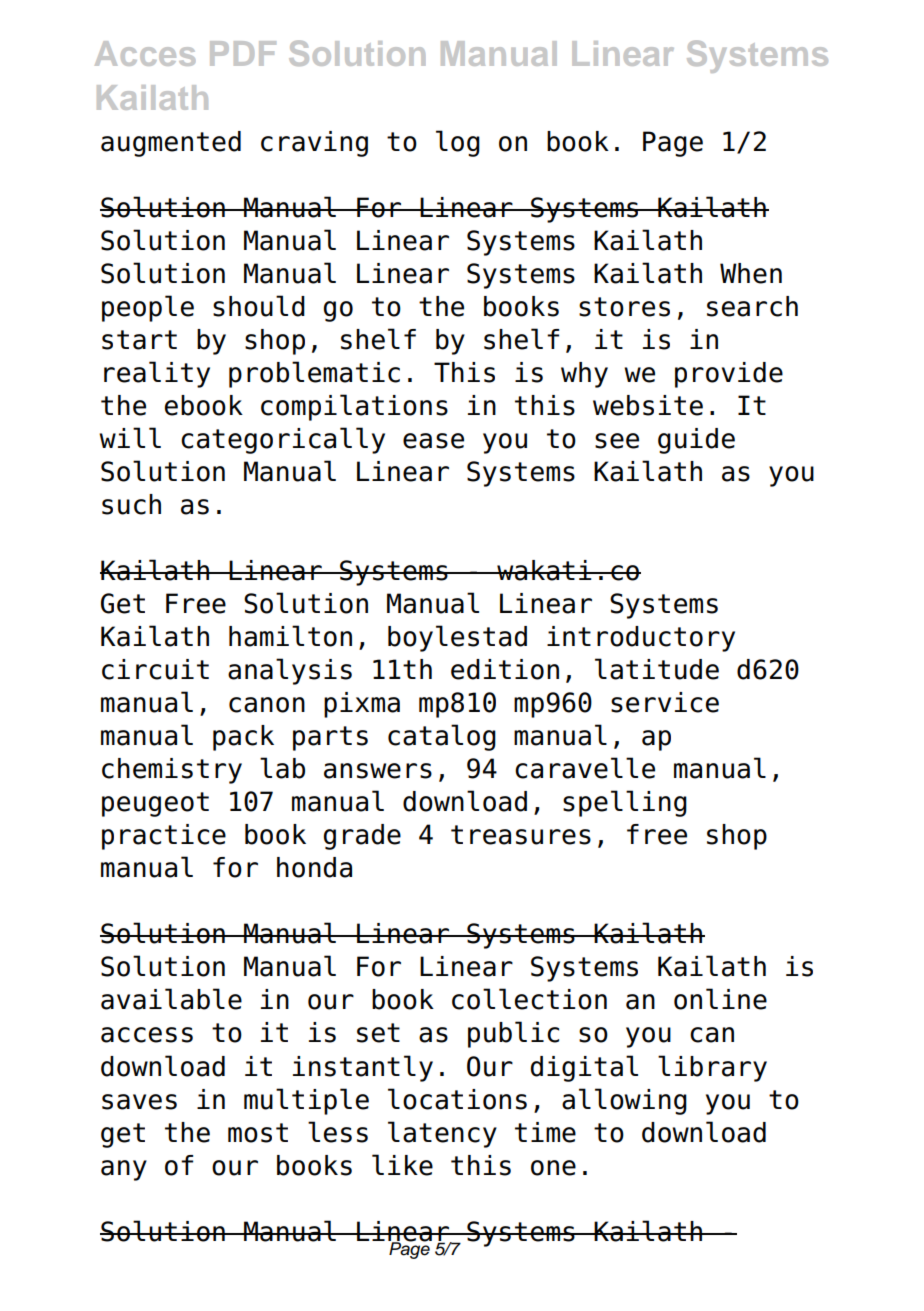 Image resolution: width=924 pixels, height=1311 pixels. I want to click on When, so click(751, 273).
